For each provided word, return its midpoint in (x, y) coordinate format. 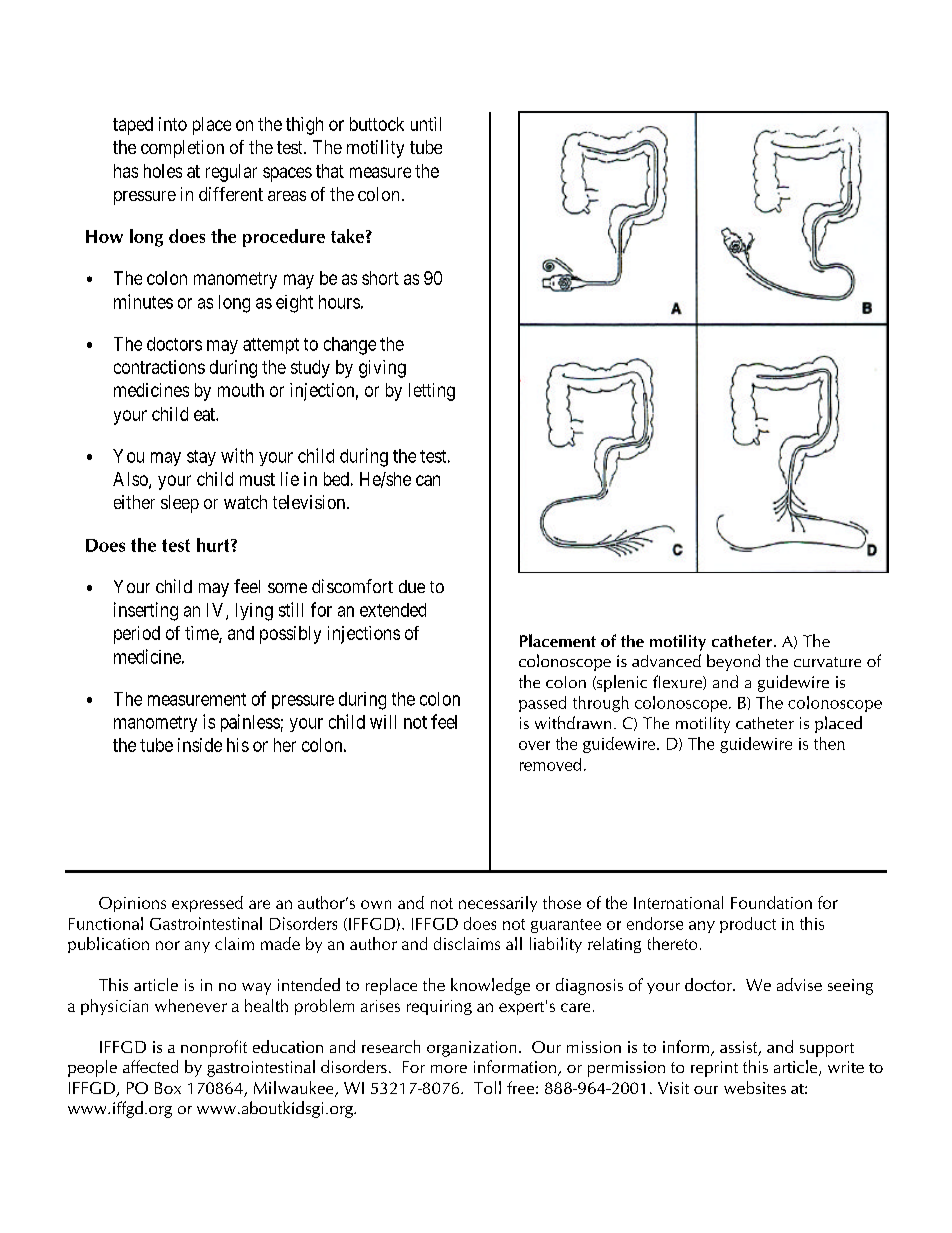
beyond (733, 662)
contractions (159, 367)
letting (432, 392)
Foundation (771, 902)
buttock (377, 124)
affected (150, 1066)
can (428, 480)
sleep (180, 504)
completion (182, 149)
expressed (207, 904)
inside (200, 745)
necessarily (498, 904)
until (426, 124)
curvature (827, 662)
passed (542, 704)
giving (382, 369)
